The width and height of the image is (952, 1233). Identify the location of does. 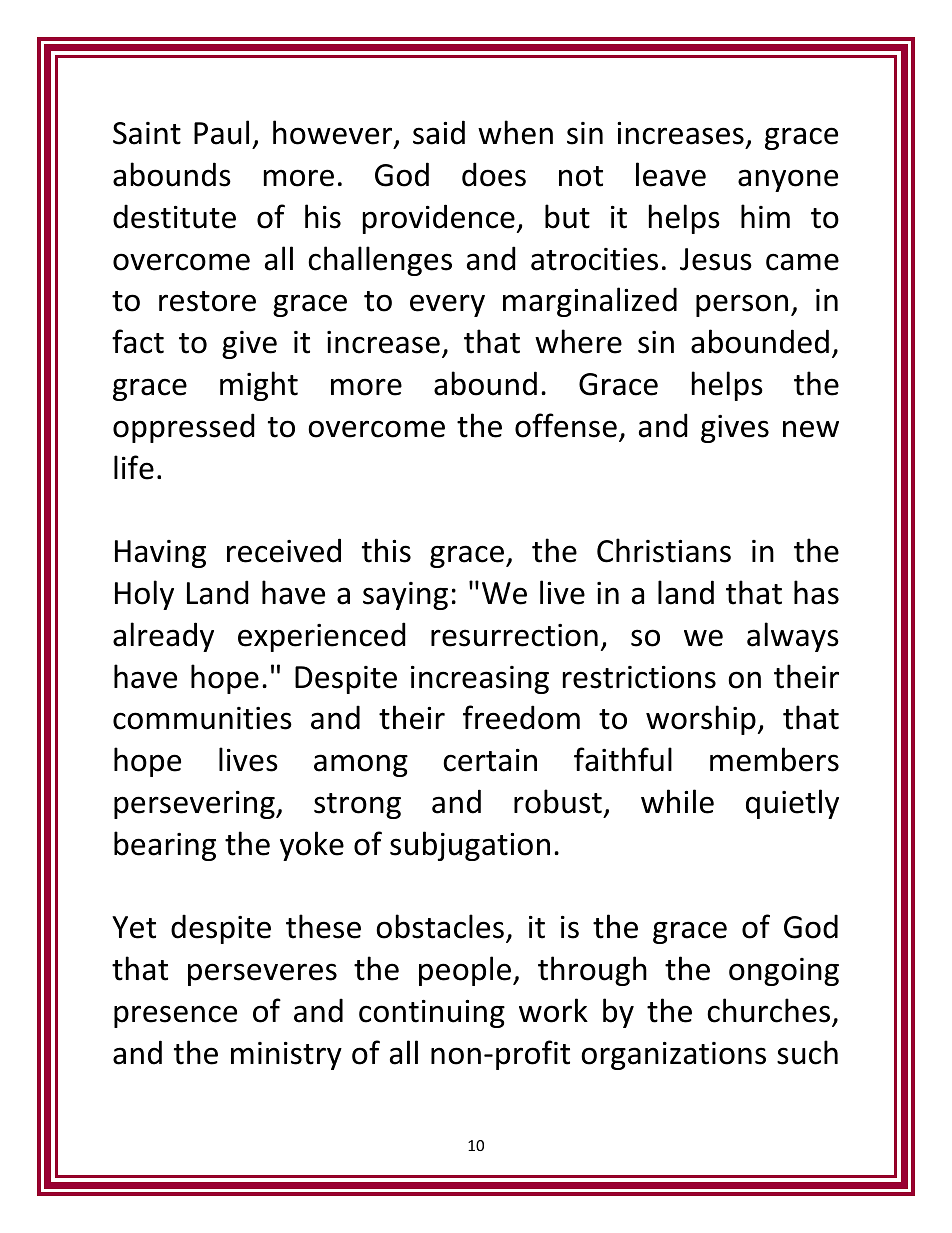
(494, 174).
